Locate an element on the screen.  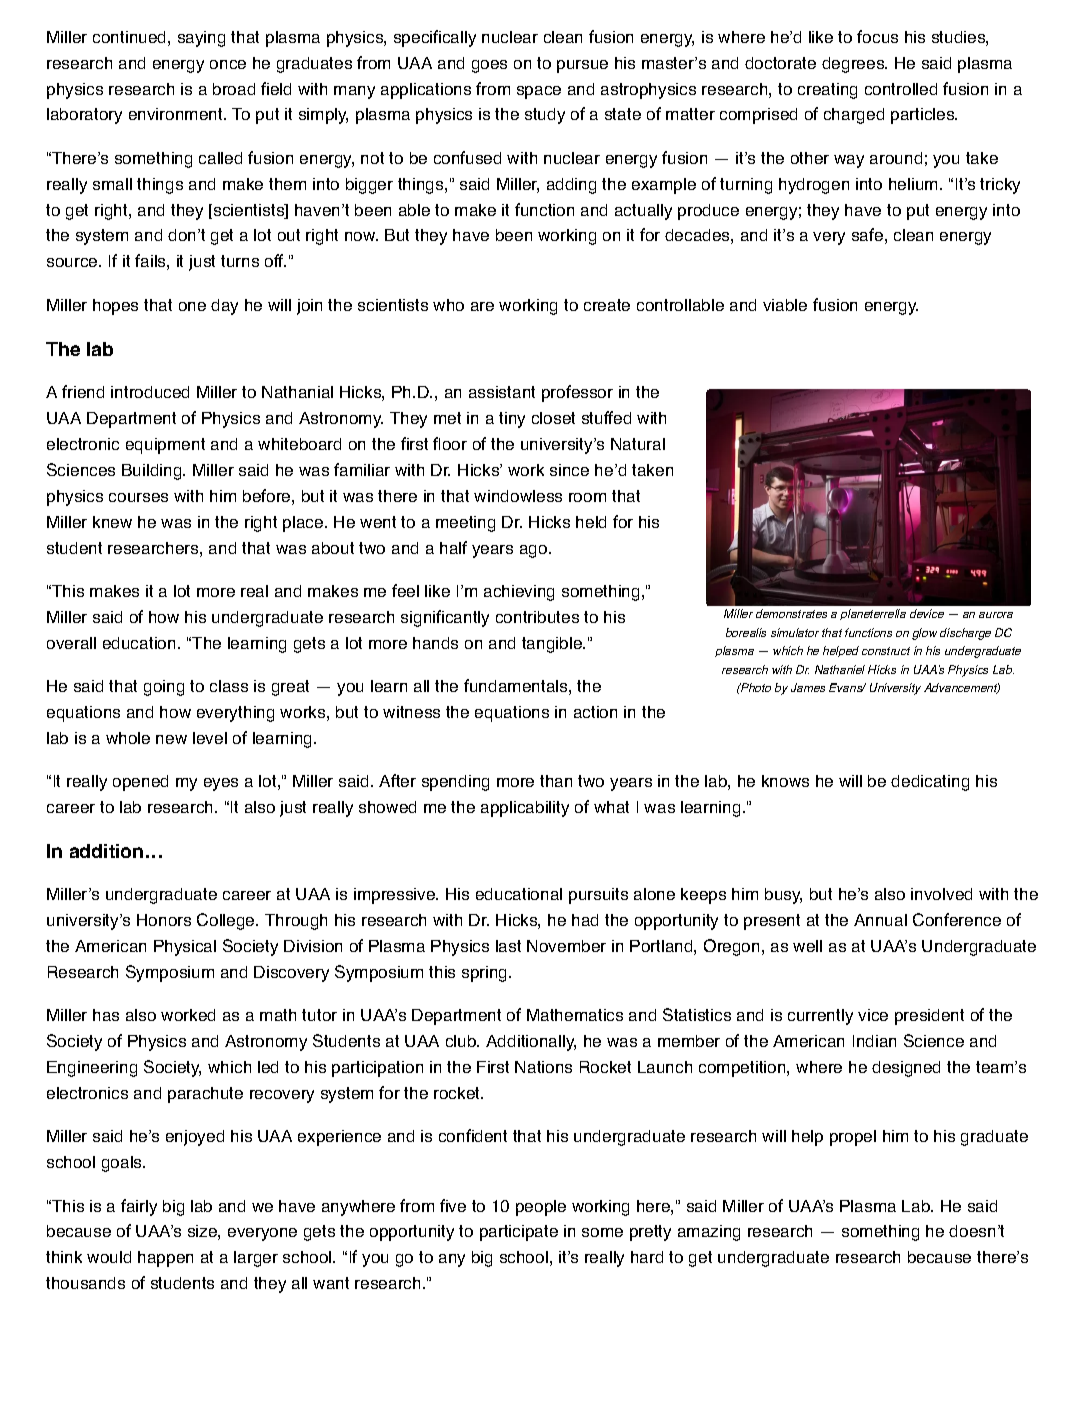
going is located at coordinates (164, 688).
